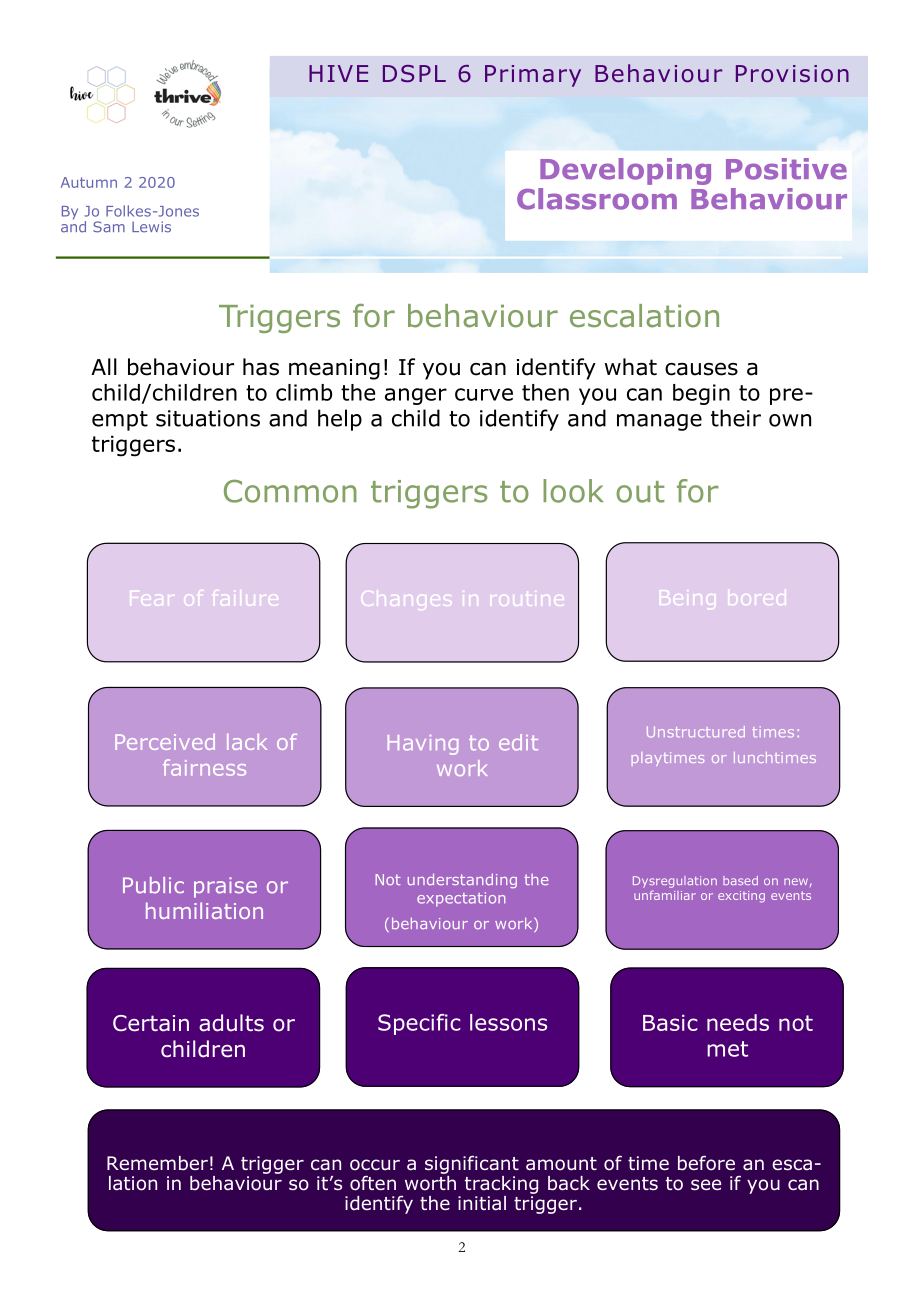 The height and width of the image is (1308, 924). I want to click on Autumn, so click(89, 182).
